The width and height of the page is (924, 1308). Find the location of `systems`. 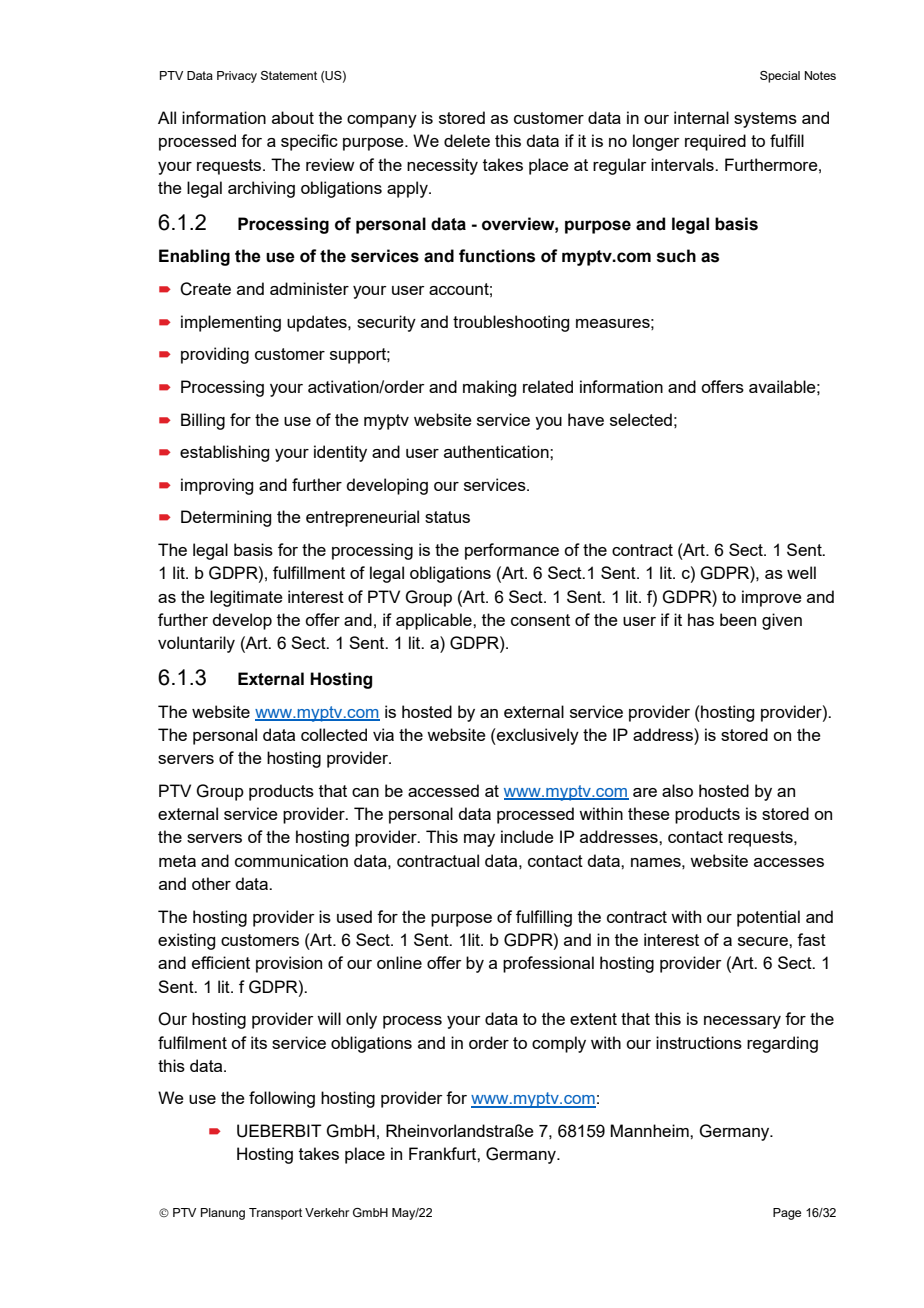

systems is located at coordinates (765, 120).
